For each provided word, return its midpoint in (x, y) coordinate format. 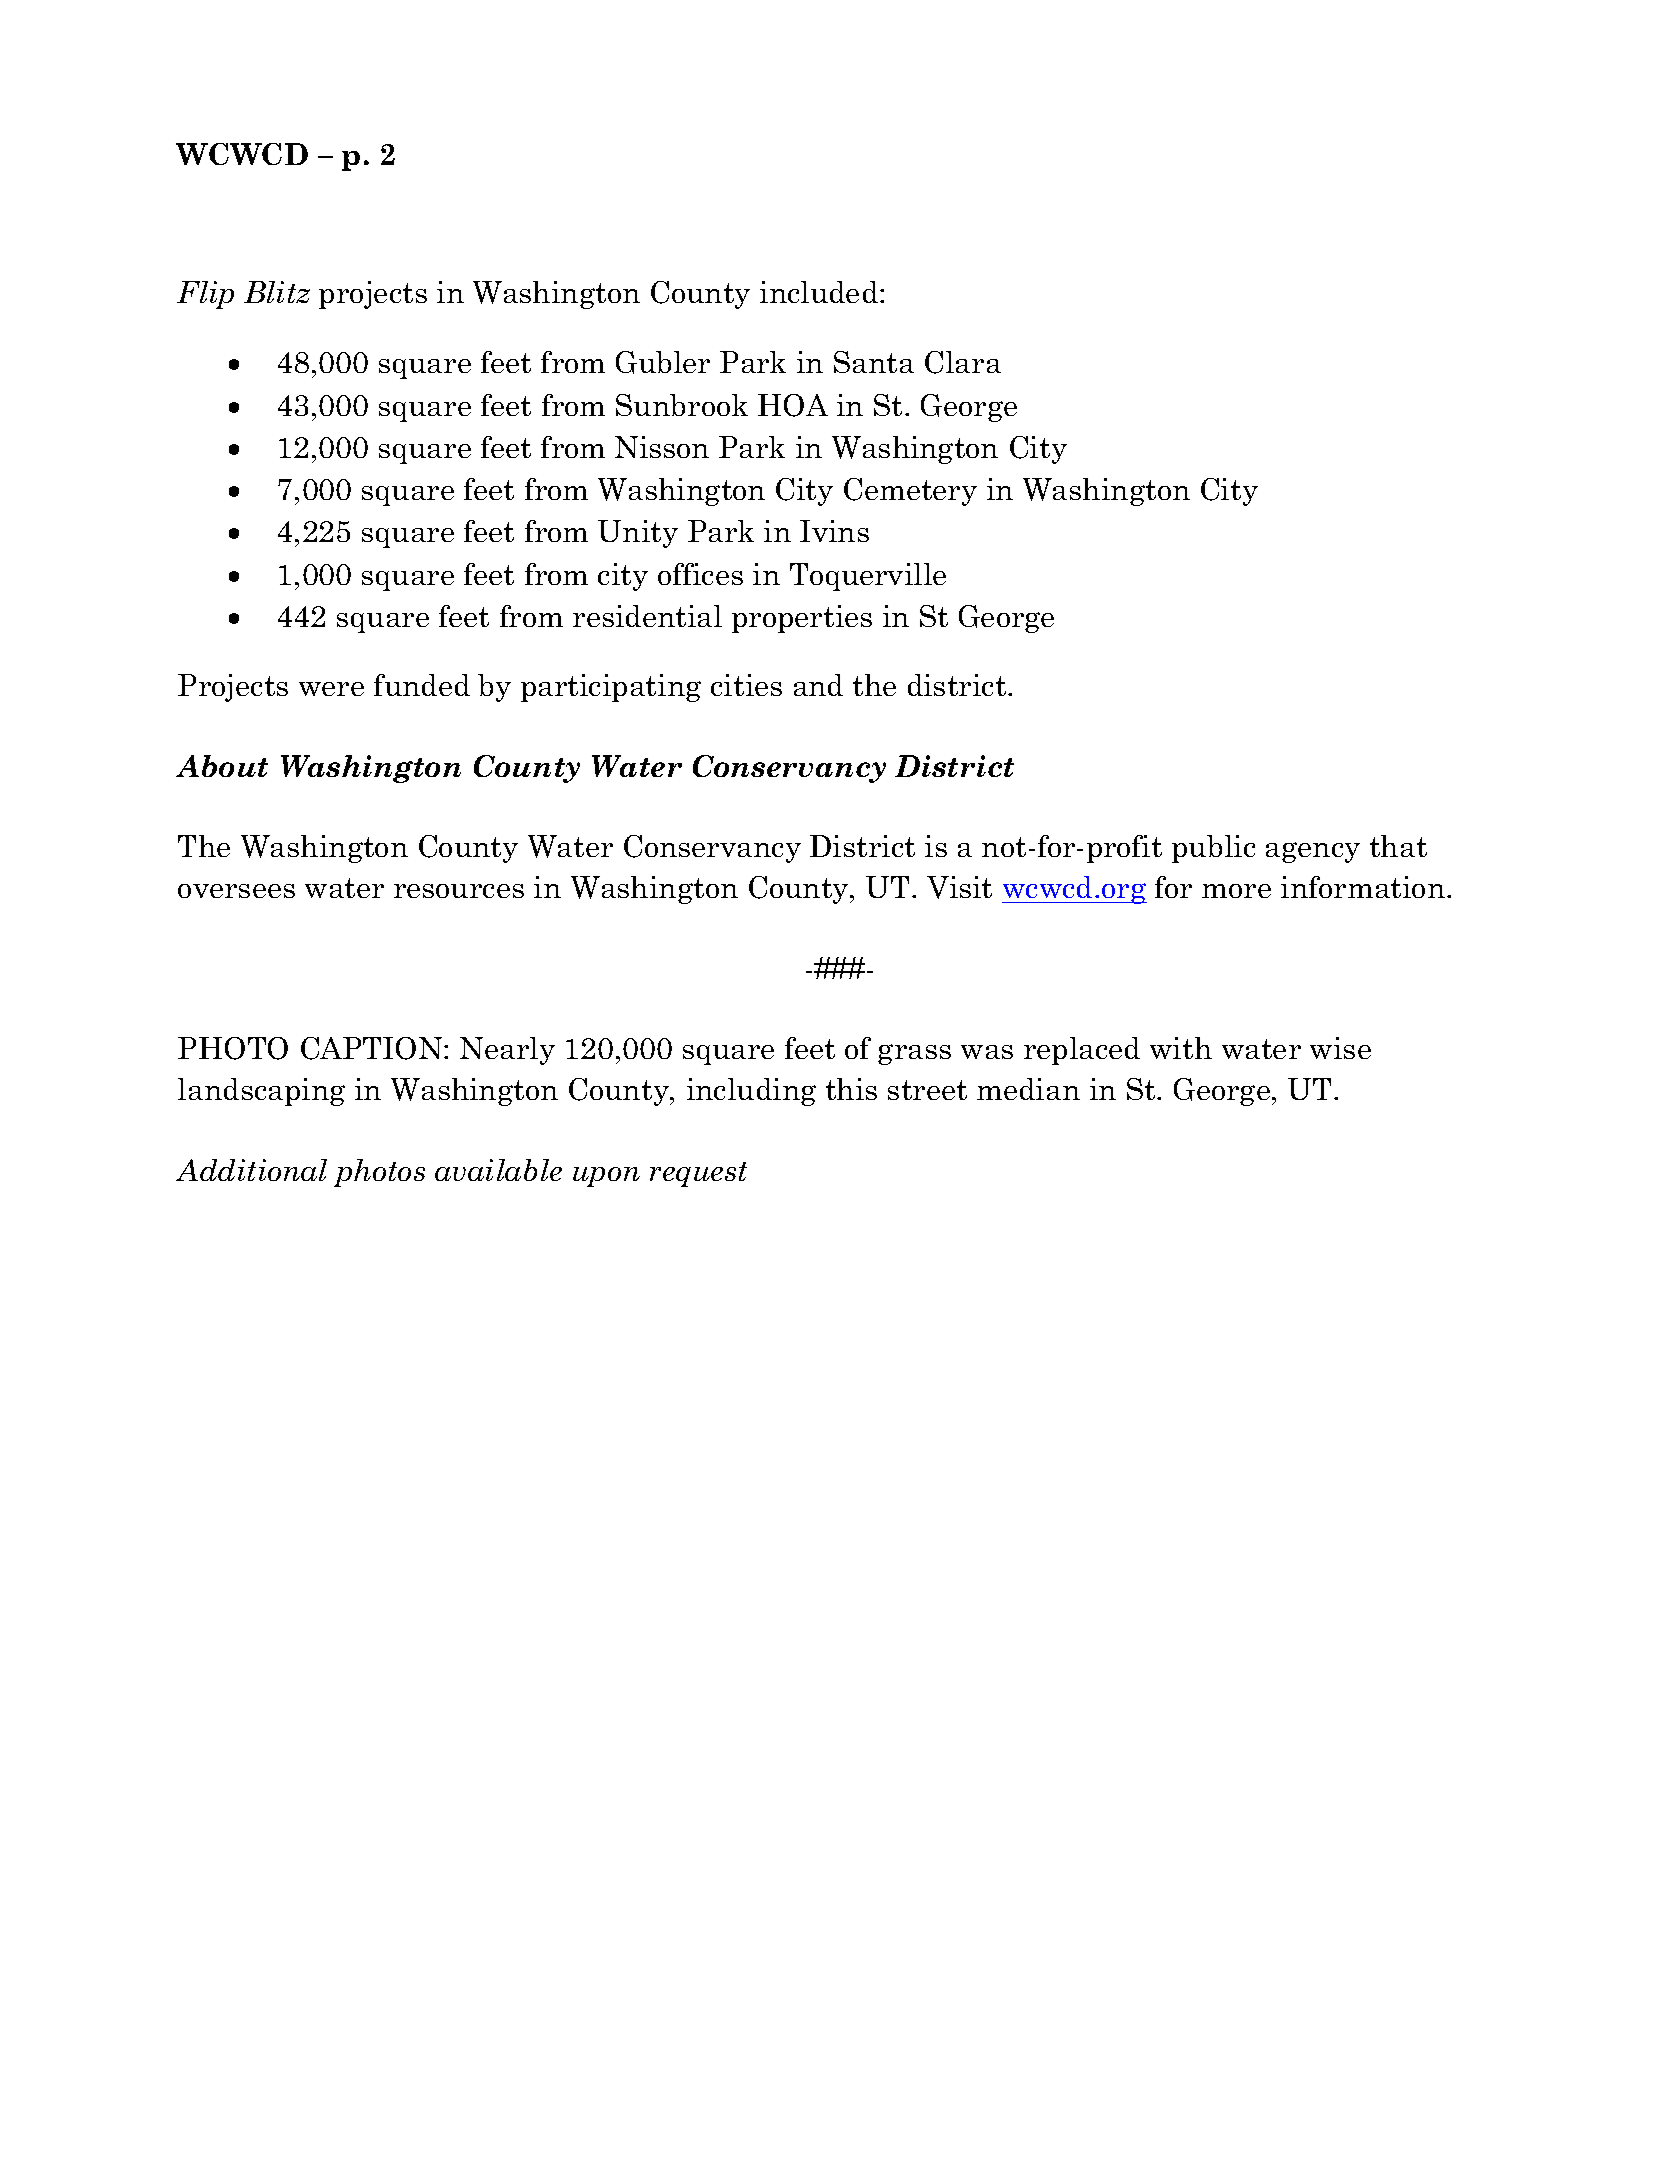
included (819, 292)
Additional (251, 1170)
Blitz (277, 292)
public (1213, 849)
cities (746, 685)
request (698, 1174)
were (331, 689)
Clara (963, 362)
